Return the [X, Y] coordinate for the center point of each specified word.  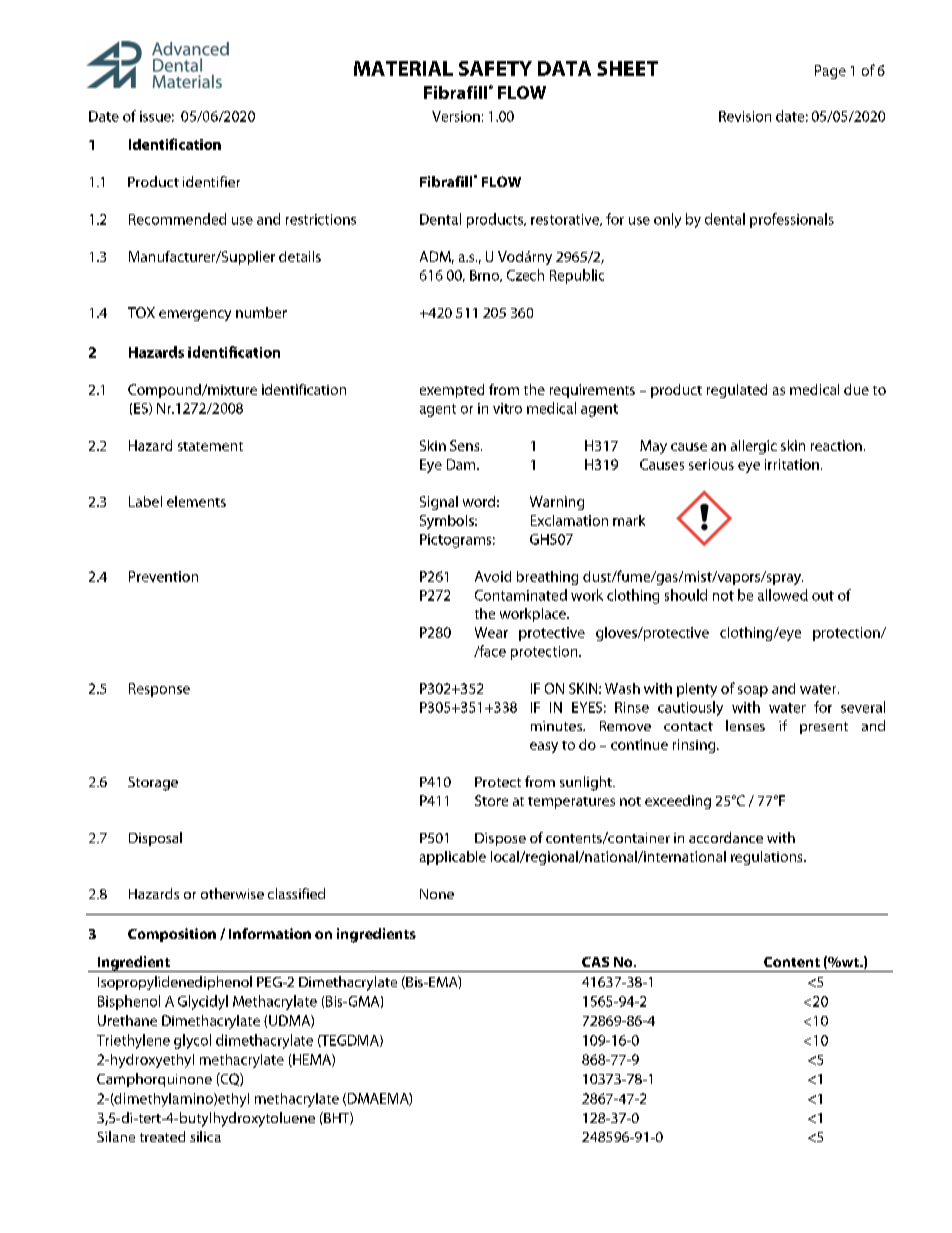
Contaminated [521, 595]
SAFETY [495, 68]
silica [205, 1136]
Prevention [163, 576]
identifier [211, 181]
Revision [745, 116]
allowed [783, 595]
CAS [595, 962]
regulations [768, 858]
